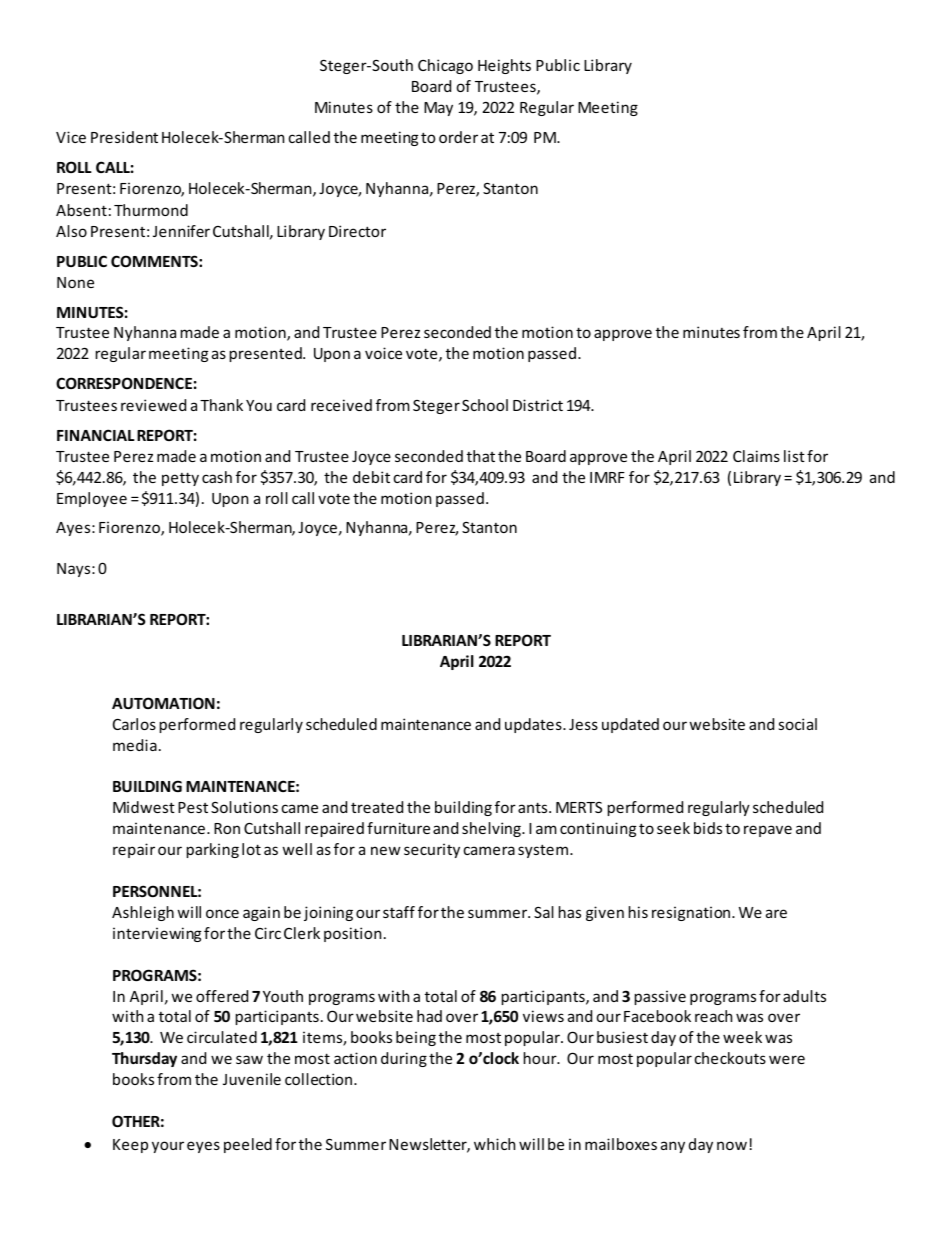 Image resolution: width=952 pixels, height=1233 pixels. What do you see at coordinates (438, 109) in the document?
I see `May` at bounding box center [438, 109].
